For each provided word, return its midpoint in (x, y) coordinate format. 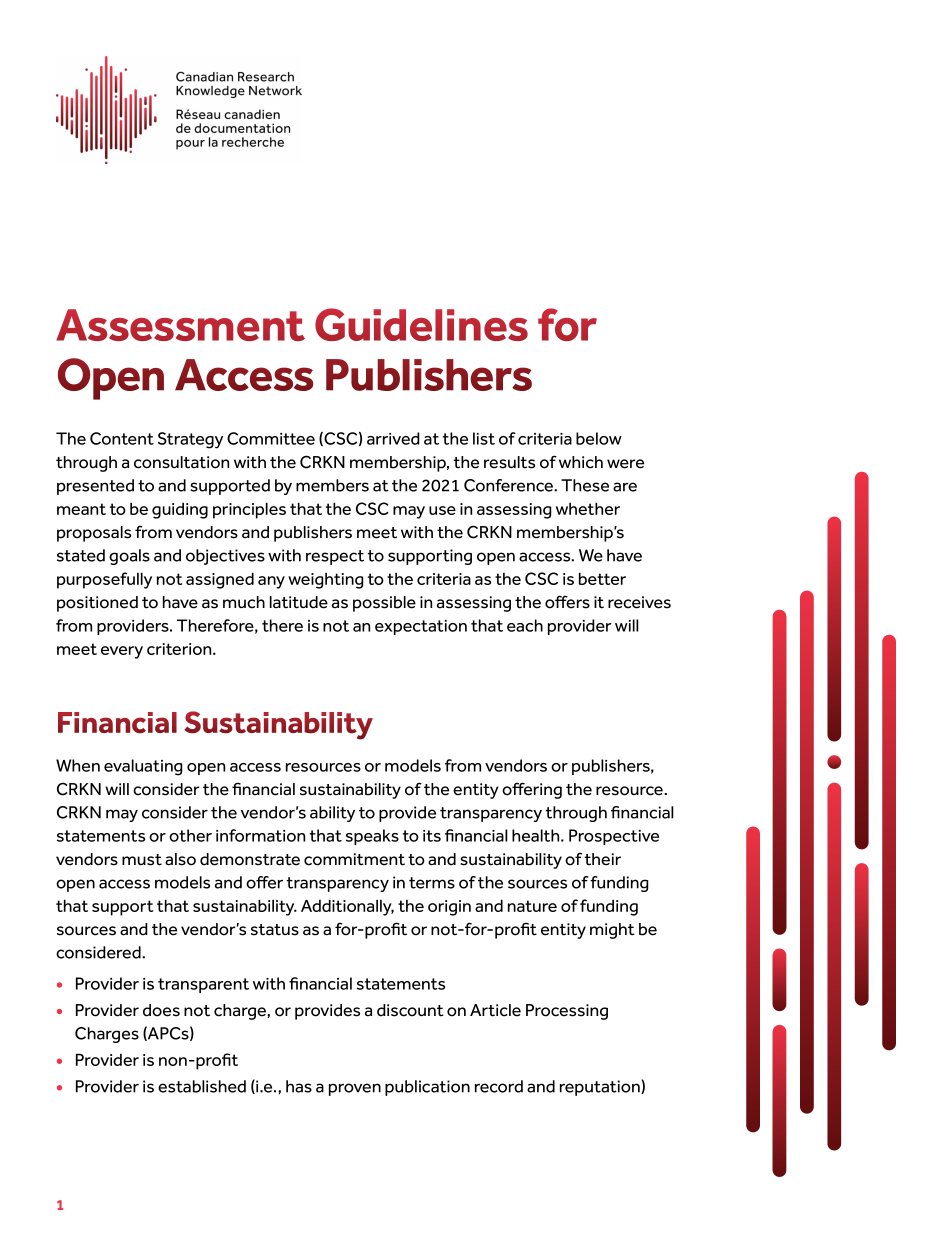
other (190, 835)
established (202, 1086)
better (602, 578)
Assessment (180, 325)
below (599, 438)
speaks (372, 837)
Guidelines (421, 324)
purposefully (104, 580)
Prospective (614, 837)
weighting (326, 581)
